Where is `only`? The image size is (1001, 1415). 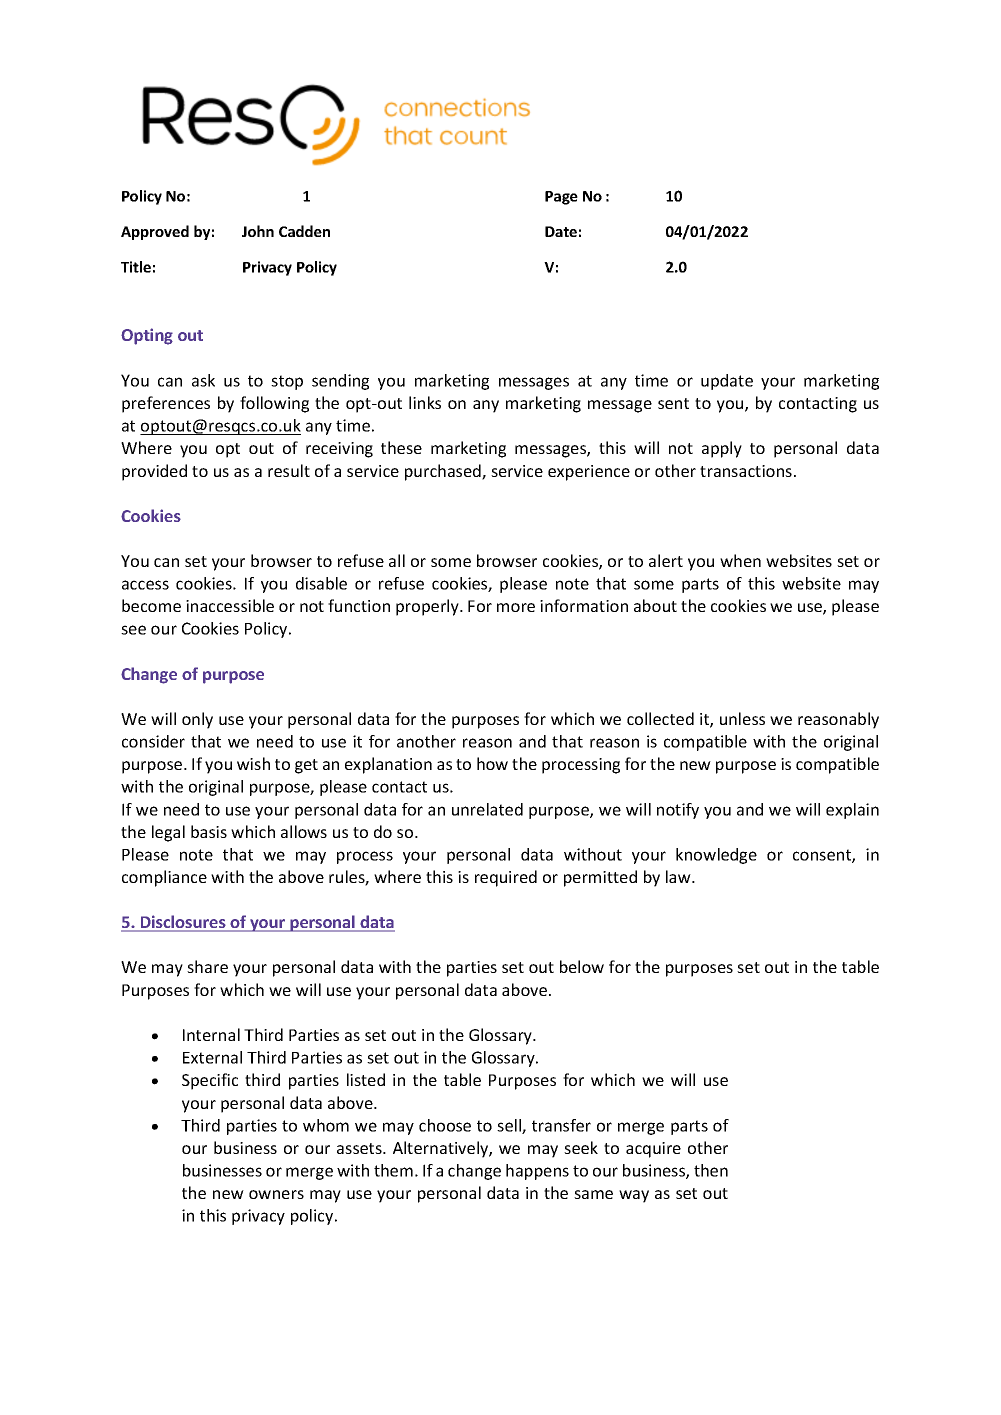 only is located at coordinates (197, 720).
